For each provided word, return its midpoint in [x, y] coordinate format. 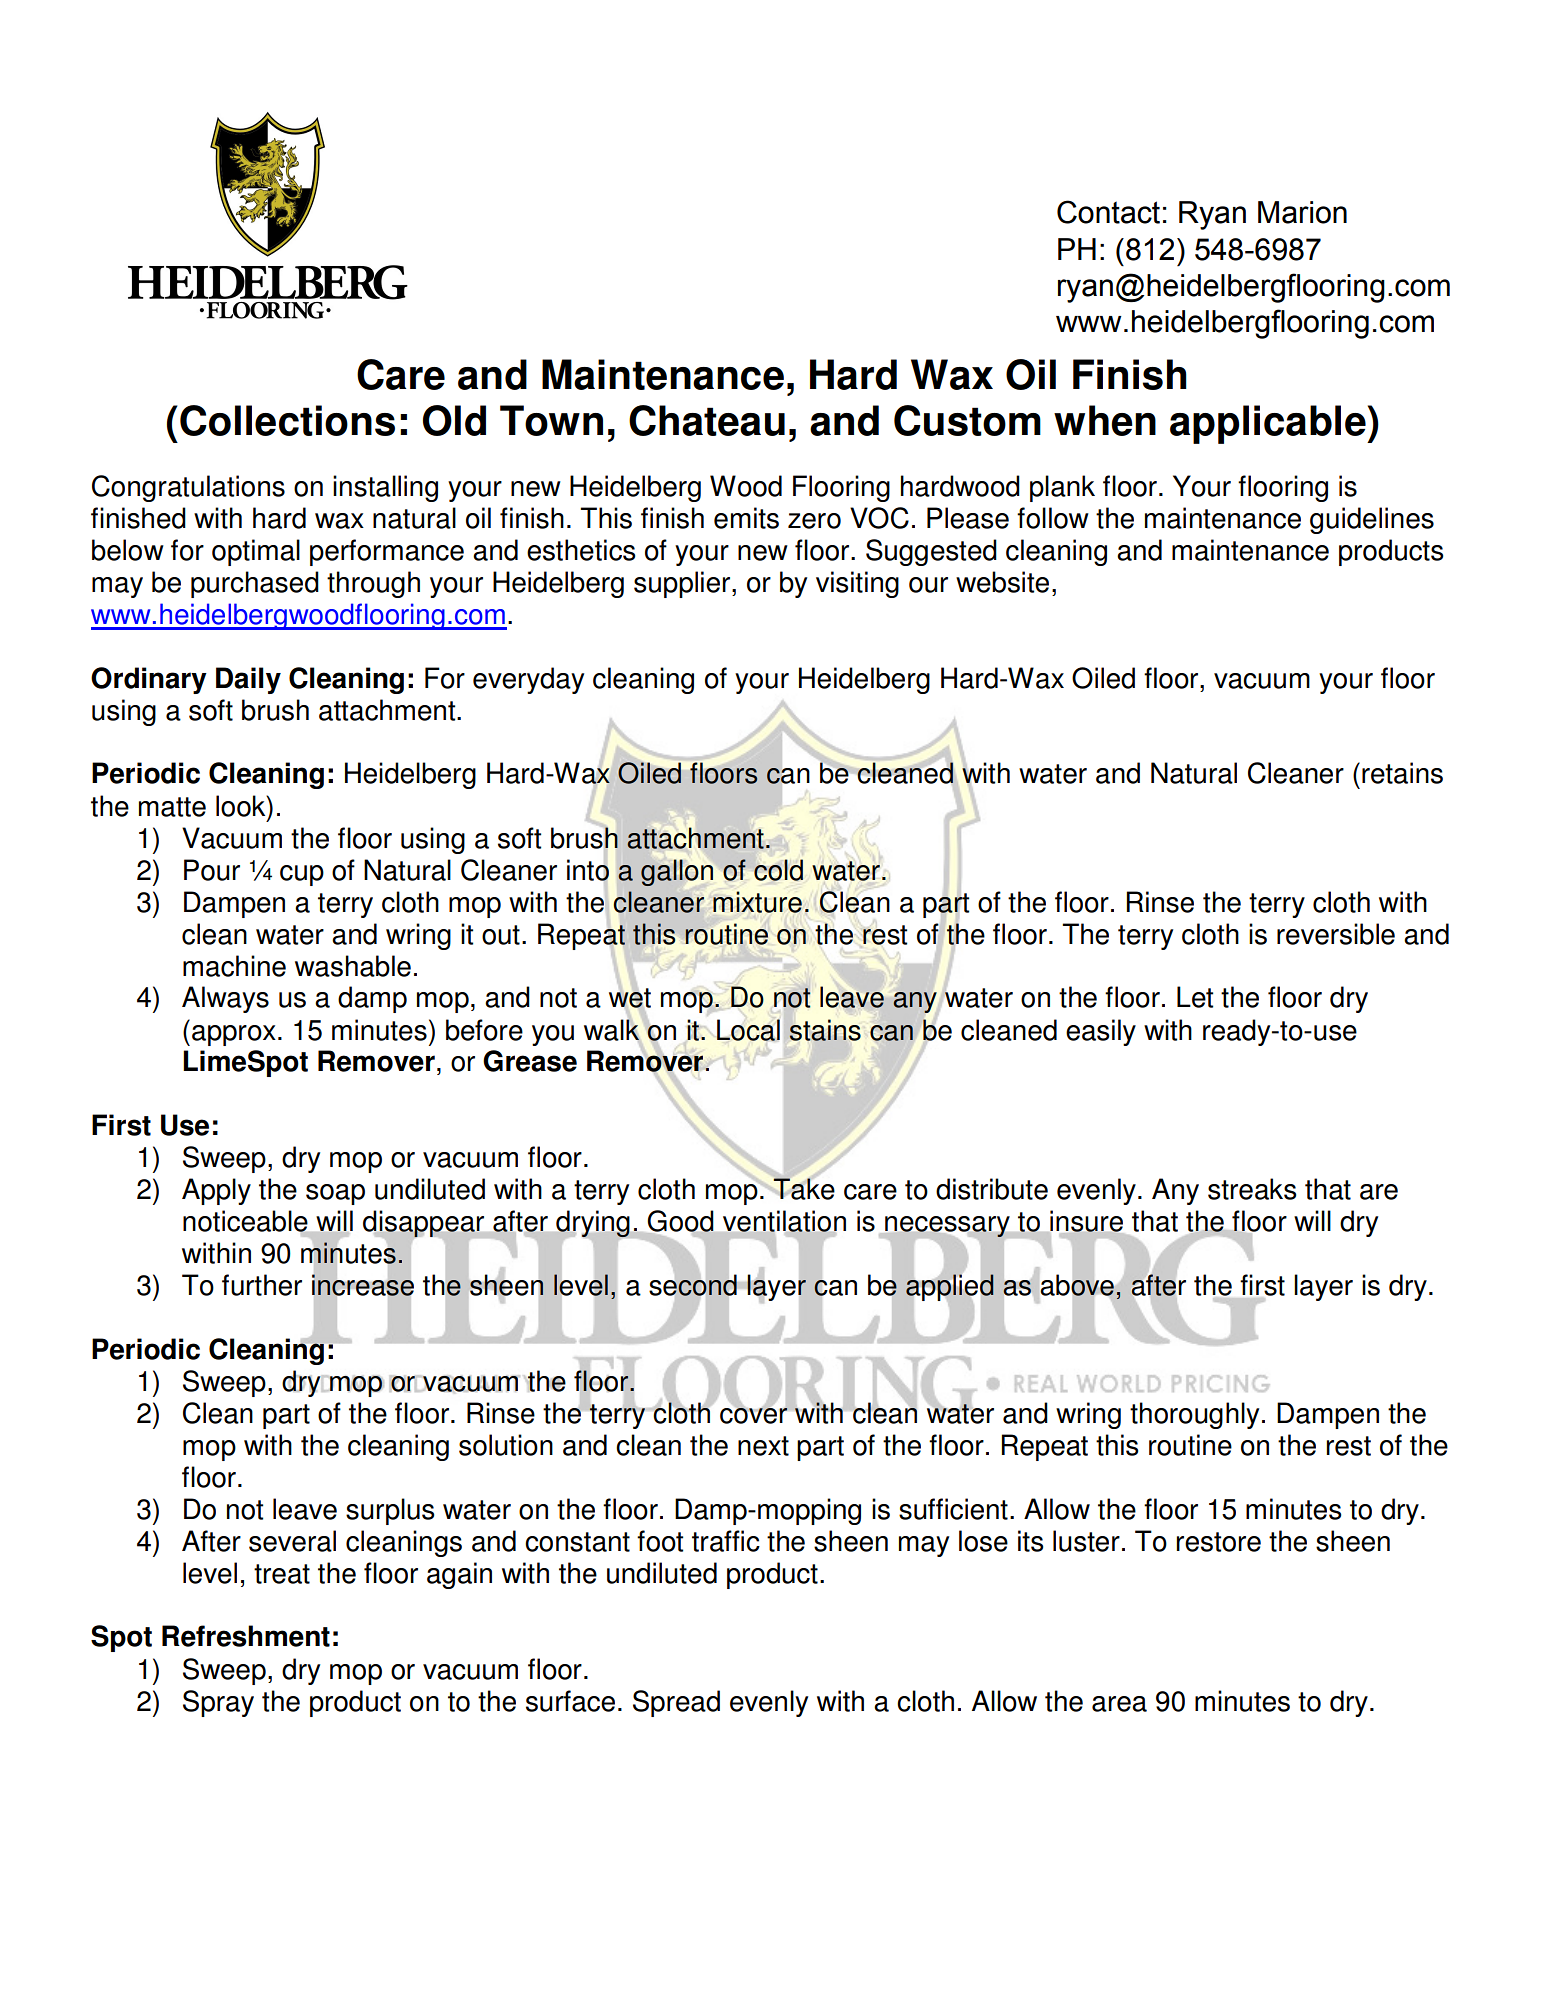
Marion [1302, 212]
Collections [287, 420]
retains [1402, 773]
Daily [248, 680]
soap [335, 1194]
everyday [528, 680]
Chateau [707, 420]
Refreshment [246, 1636]
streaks [1252, 1189]
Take [803, 1188]
